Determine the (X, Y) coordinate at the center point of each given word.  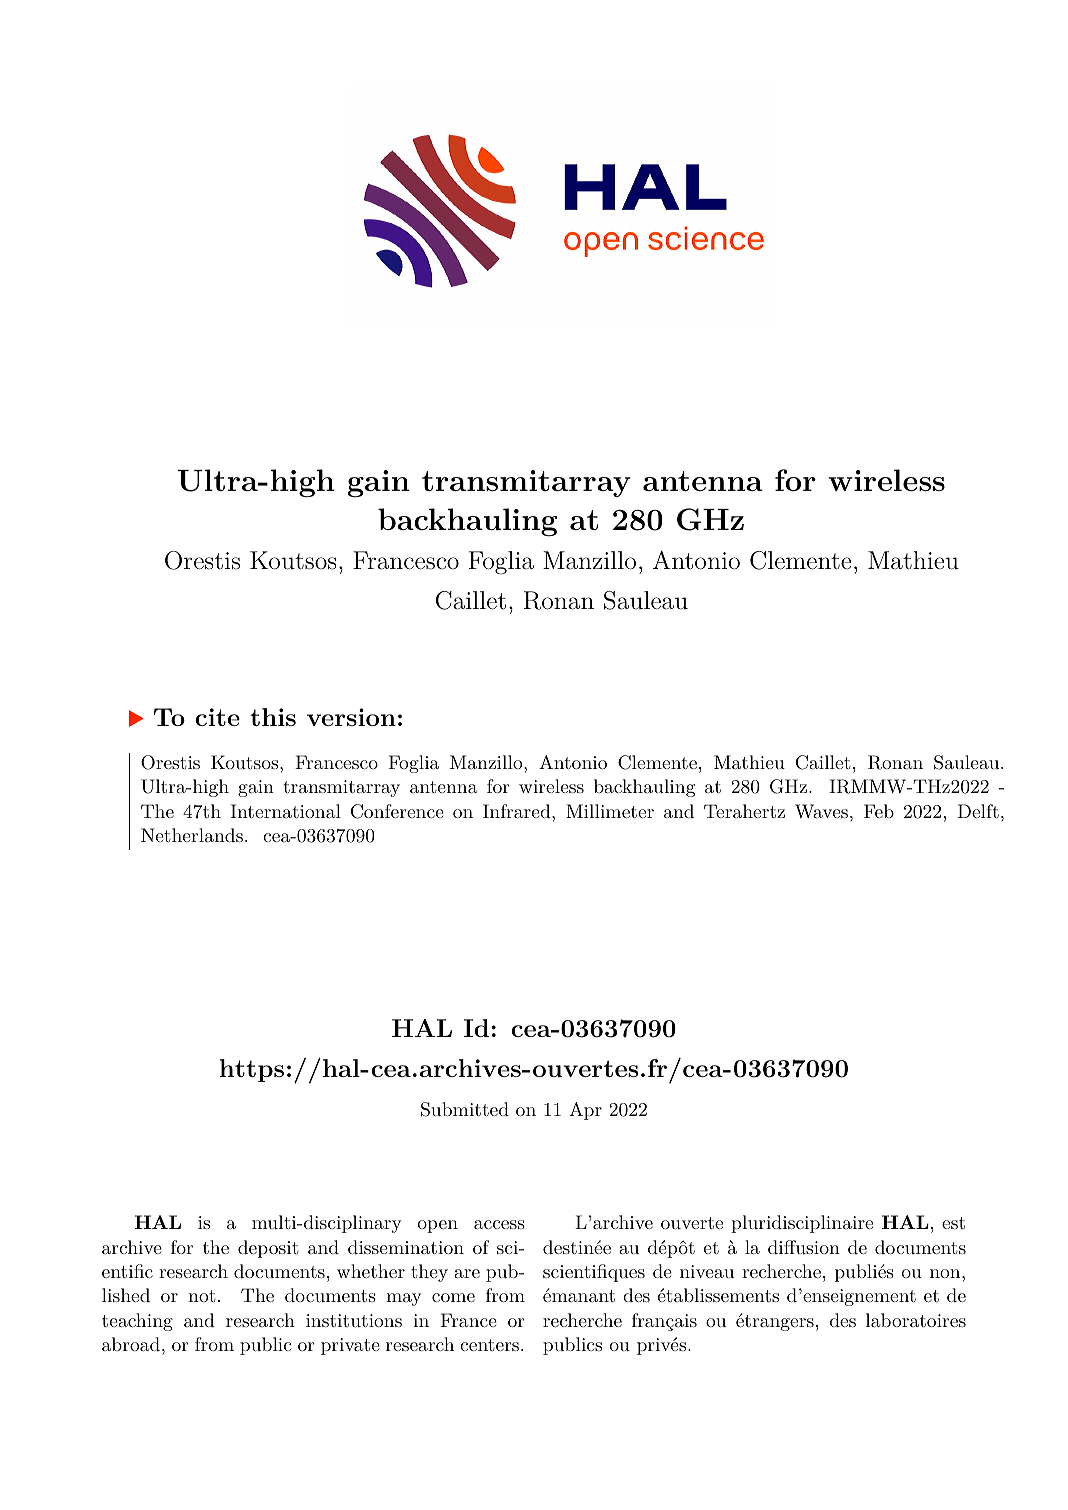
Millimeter (610, 811)
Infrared (518, 811)
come (453, 1297)
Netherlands (192, 835)
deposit (268, 1249)
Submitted (465, 1109)
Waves (821, 811)
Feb (879, 811)
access (499, 1224)
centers (489, 1345)
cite (217, 717)
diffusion (804, 1247)
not (202, 1296)
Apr (585, 1111)
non (946, 1273)
